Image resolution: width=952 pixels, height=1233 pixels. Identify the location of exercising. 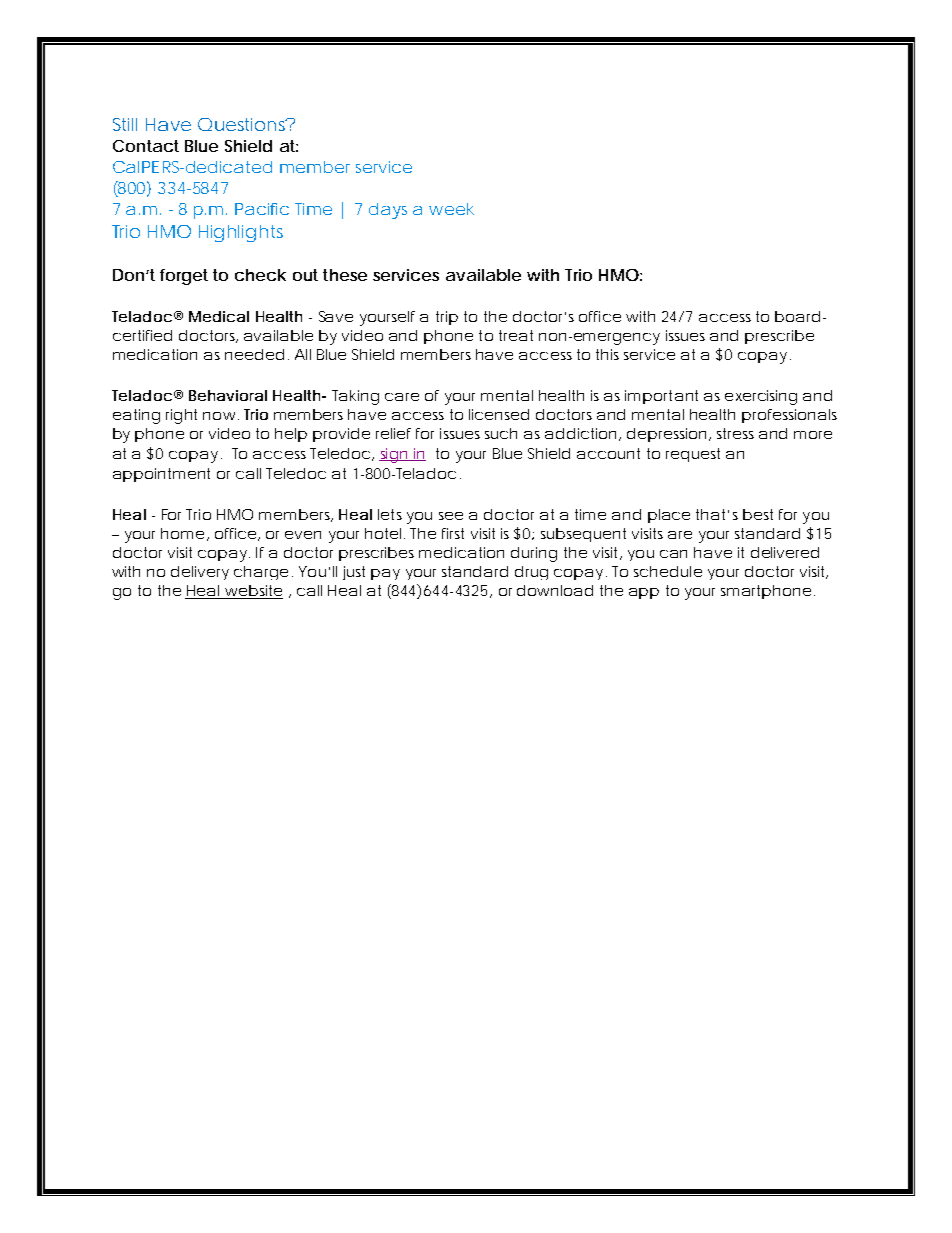
(761, 397).
